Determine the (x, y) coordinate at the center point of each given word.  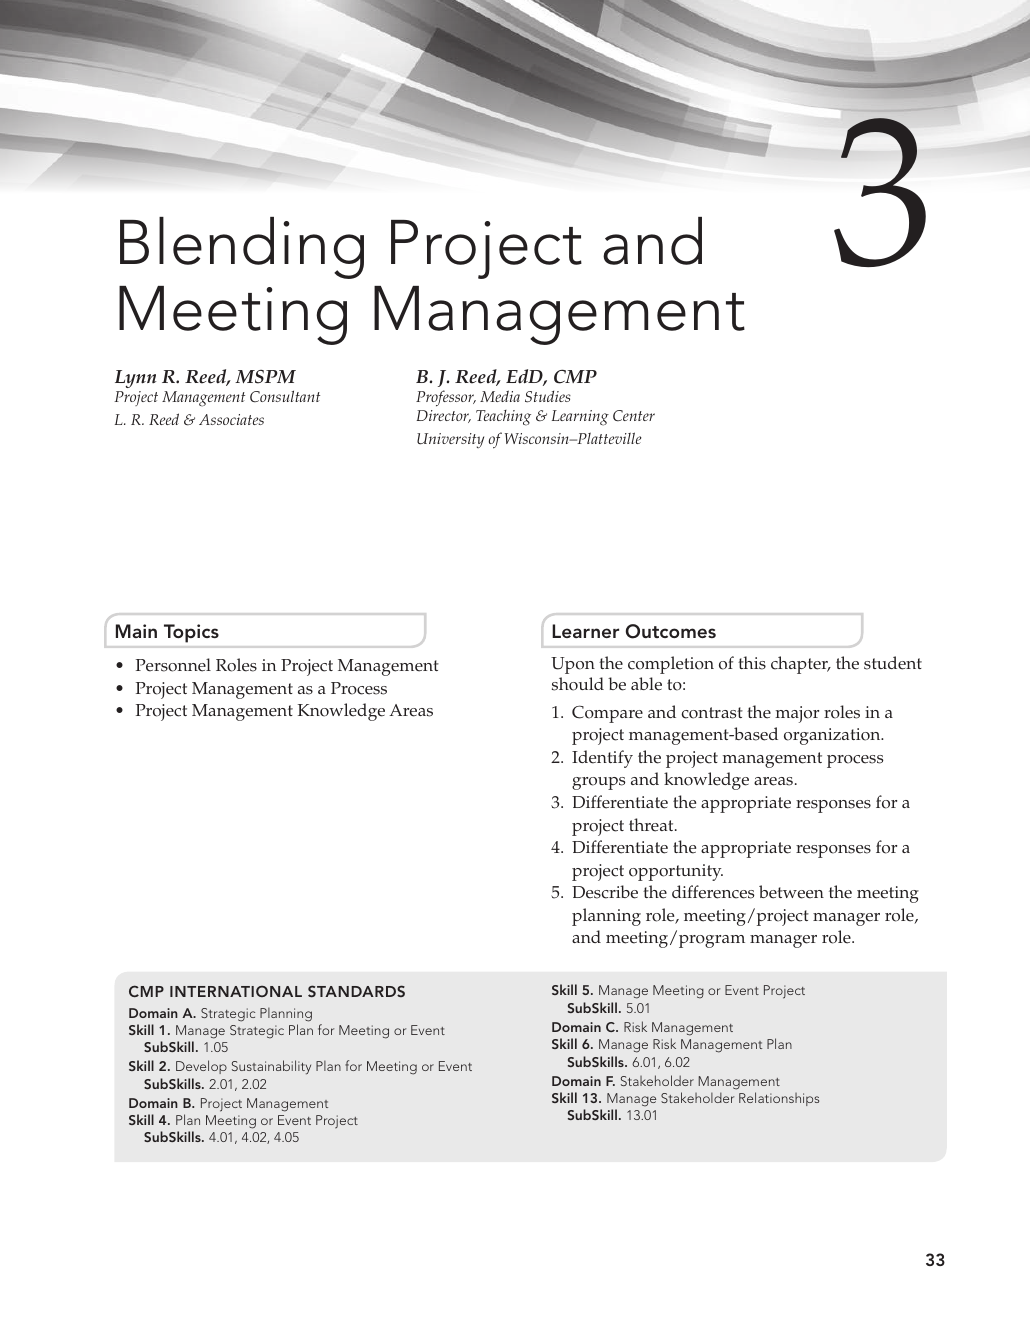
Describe (605, 892)
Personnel (173, 665)
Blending (242, 248)
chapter (800, 665)
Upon (573, 665)
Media (500, 396)
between (791, 892)
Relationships (779, 1099)
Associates (231, 419)
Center (634, 416)
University (450, 440)
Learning (580, 418)
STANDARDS (356, 991)
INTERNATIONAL (236, 991)
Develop (201, 1067)
